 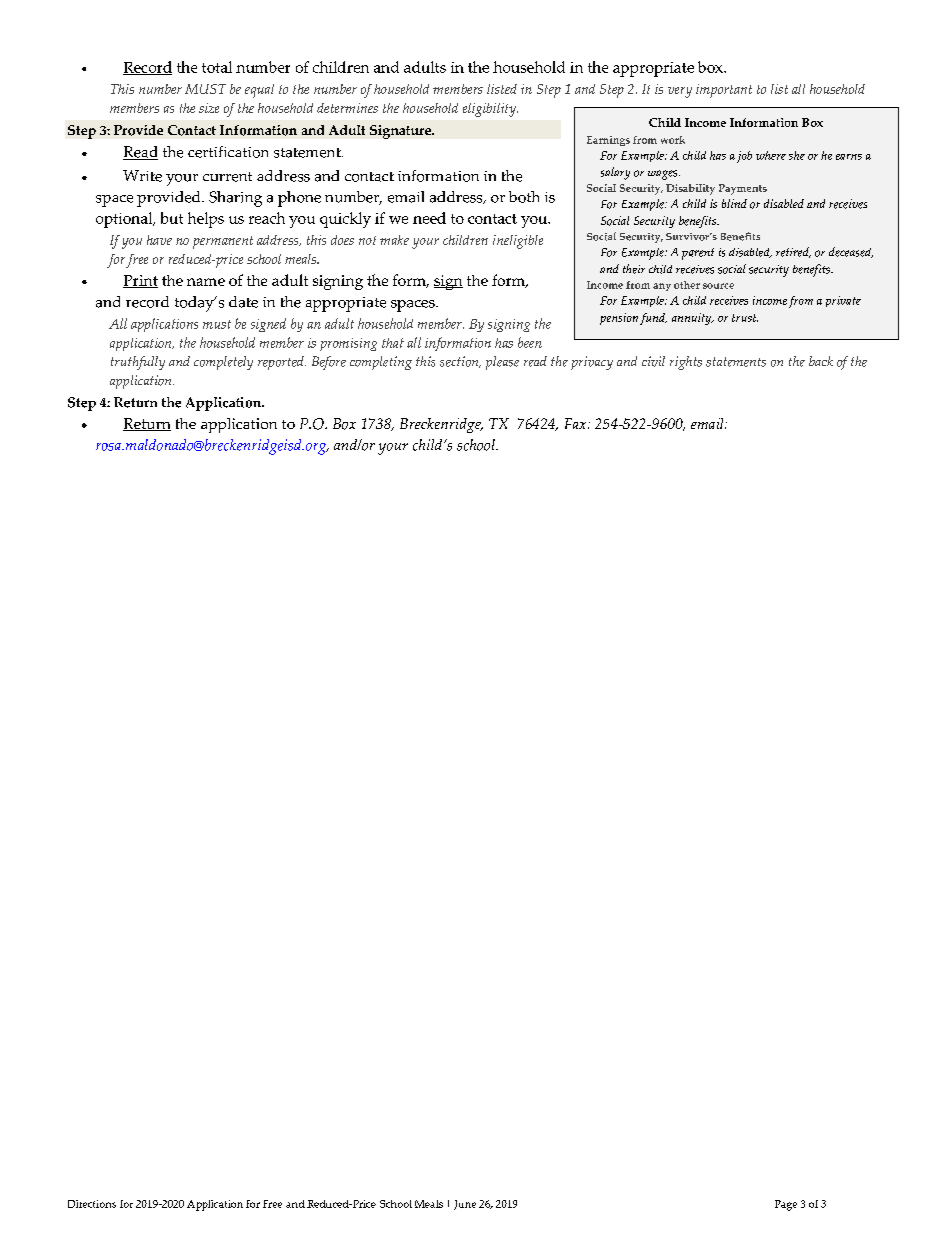 What do you see at coordinates (577, 423) in the screenshot?
I see `Fax` at bounding box center [577, 423].
